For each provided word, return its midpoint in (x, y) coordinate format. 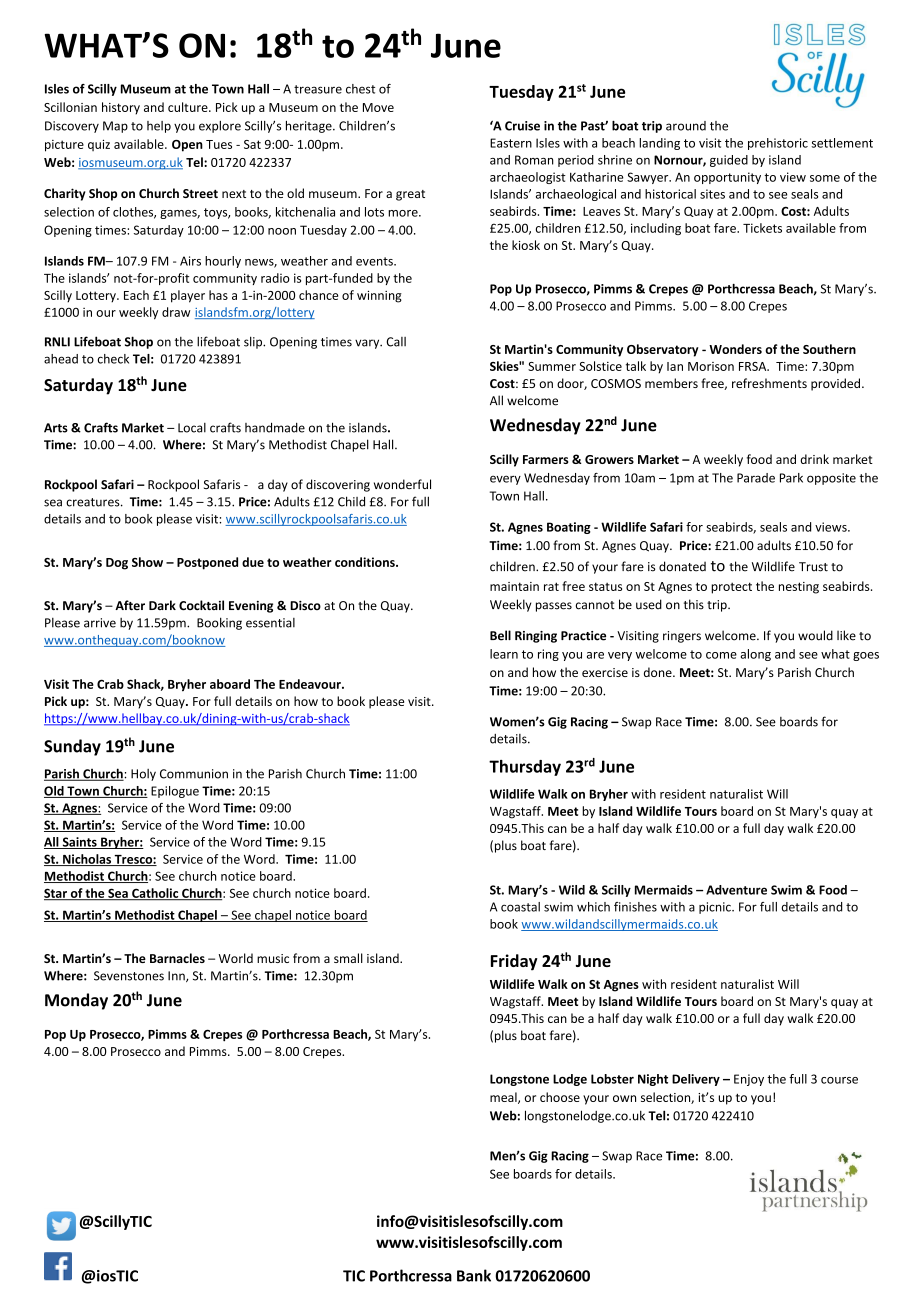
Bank (474, 1275)
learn (504, 654)
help (159, 127)
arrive (100, 623)
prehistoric (778, 144)
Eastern (511, 143)
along (755, 655)
